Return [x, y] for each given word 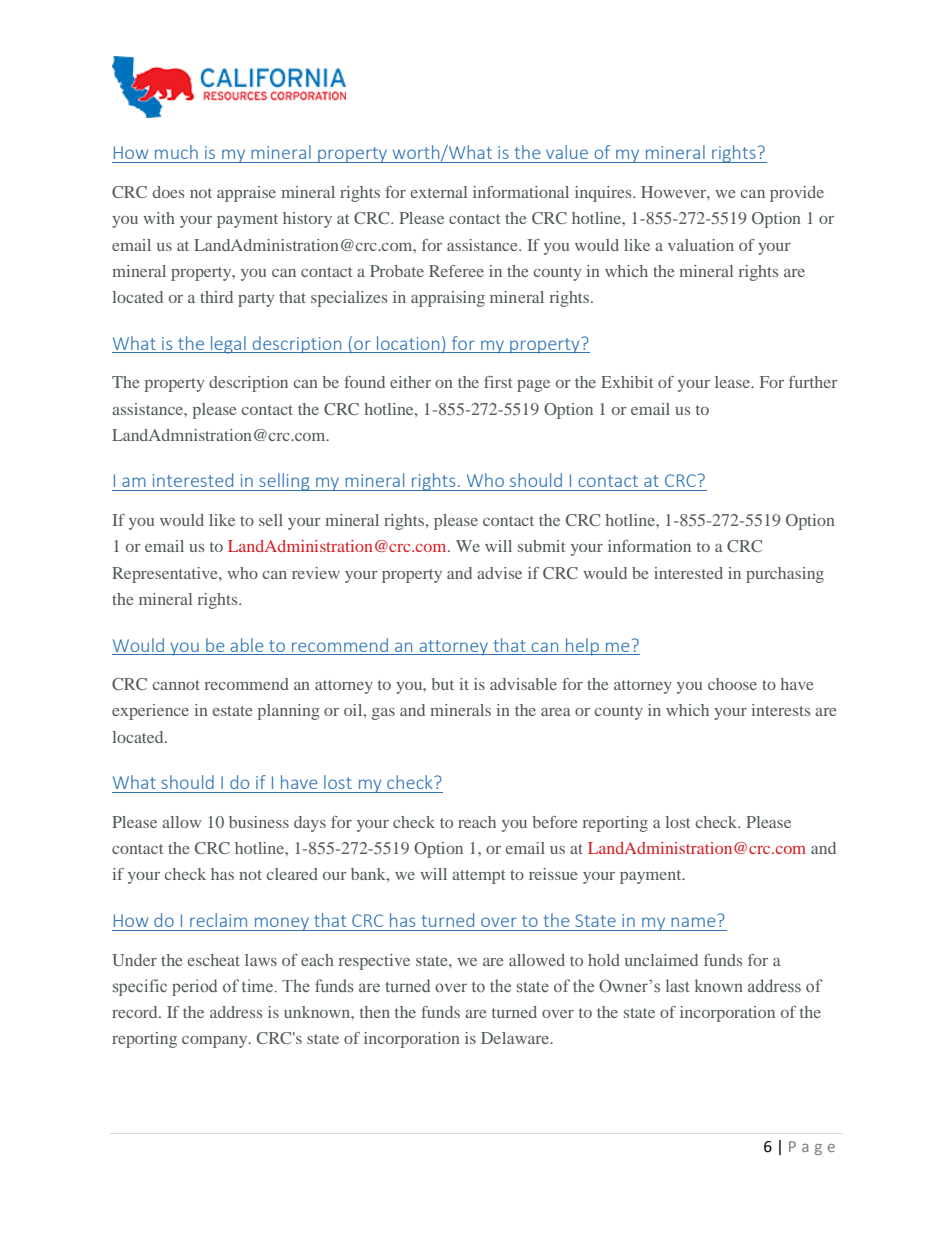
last [677, 985]
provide [797, 194]
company [216, 1042]
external [439, 192]
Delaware [516, 1038]
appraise [246, 194]
